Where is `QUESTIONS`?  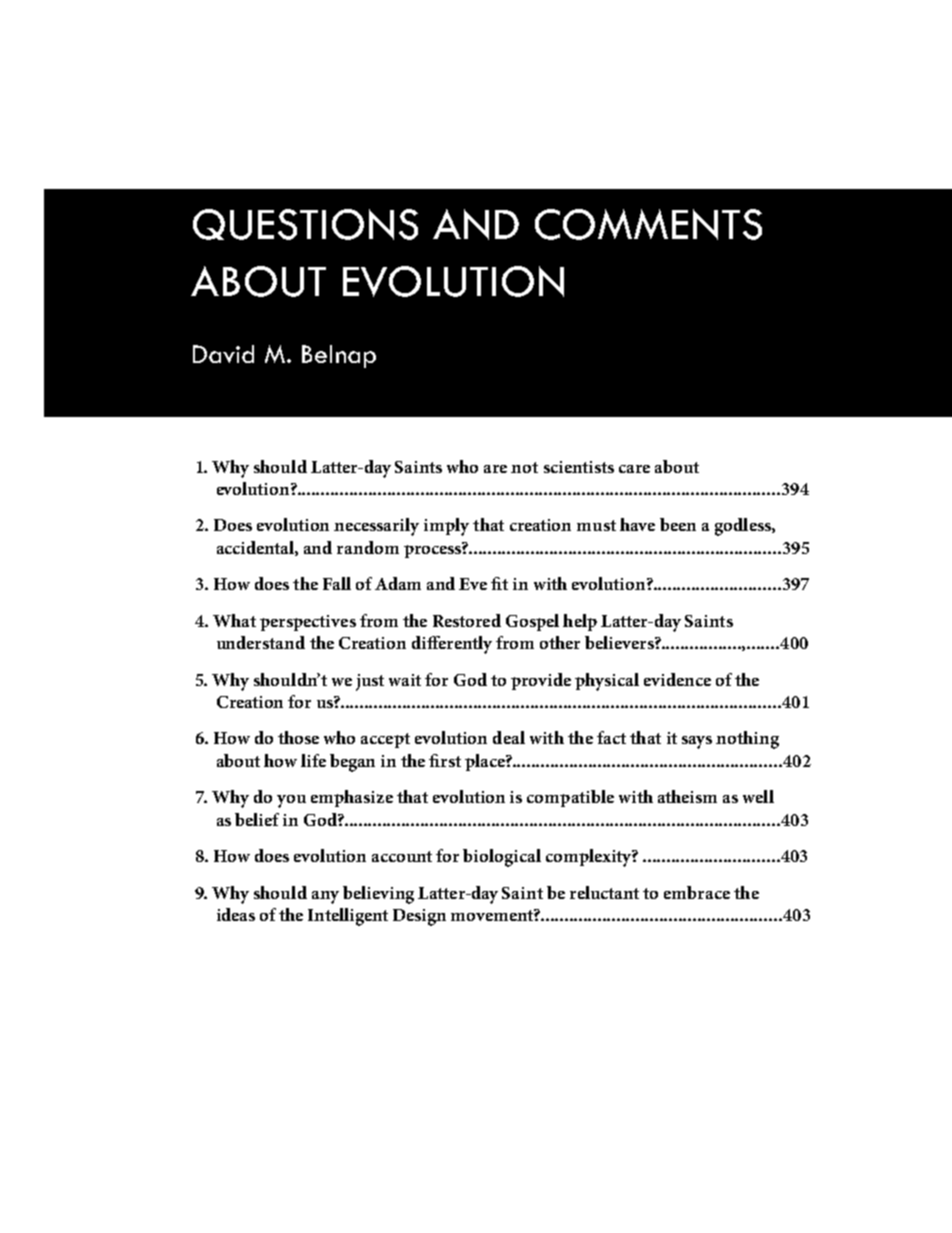
QUESTIONS is located at coordinates (305, 224).
